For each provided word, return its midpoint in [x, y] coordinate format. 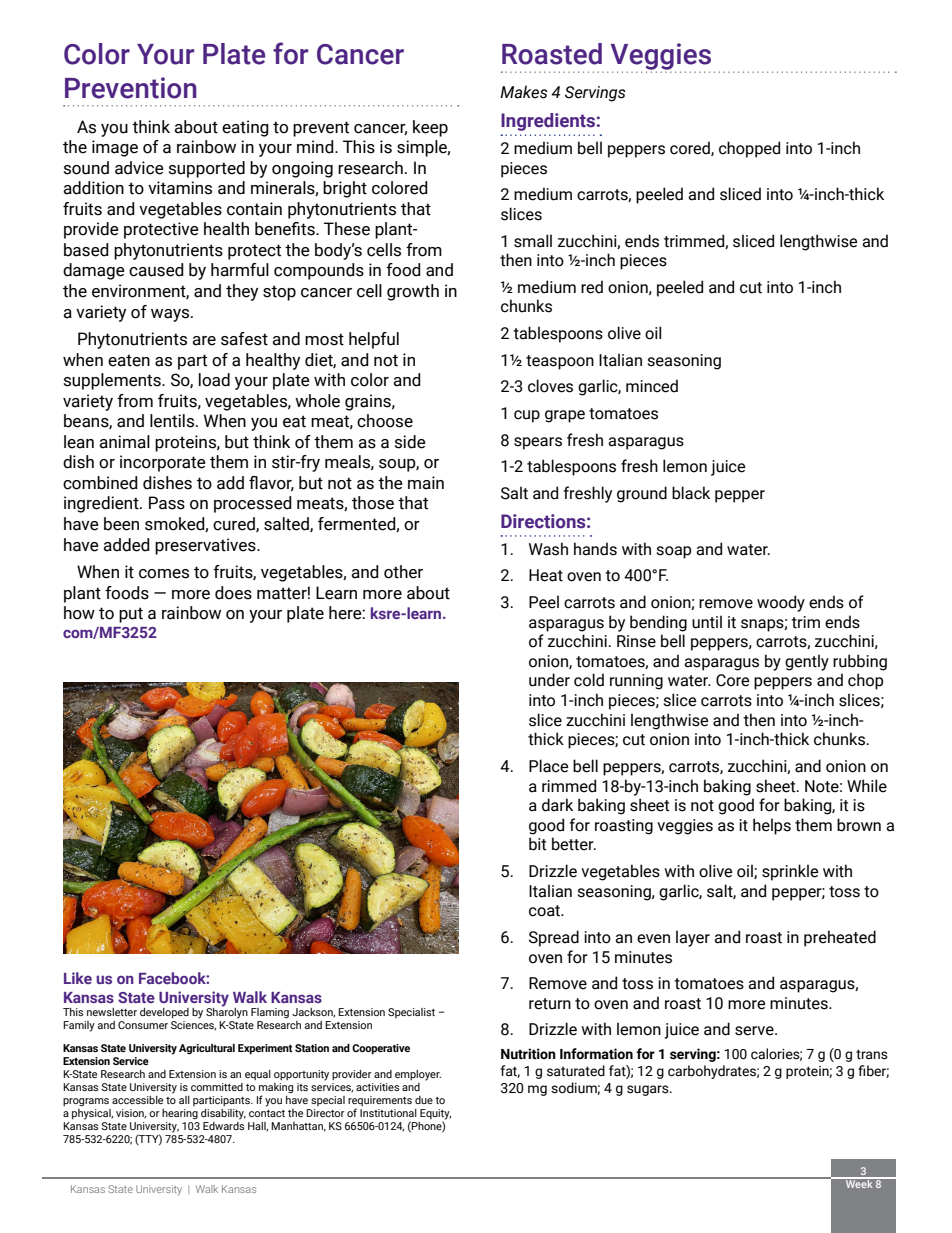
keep [430, 128]
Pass [167, 503]
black [691, 493]
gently [807, 662]
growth [413, 292]
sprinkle [790, 872]
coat [545, 911]
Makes [524, 92]
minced [652, 386]
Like [78, 978]
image [115, 148]
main [426, 483]
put [131, 615]
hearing [180, 1114]
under [549, 680]
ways [171, 315]
